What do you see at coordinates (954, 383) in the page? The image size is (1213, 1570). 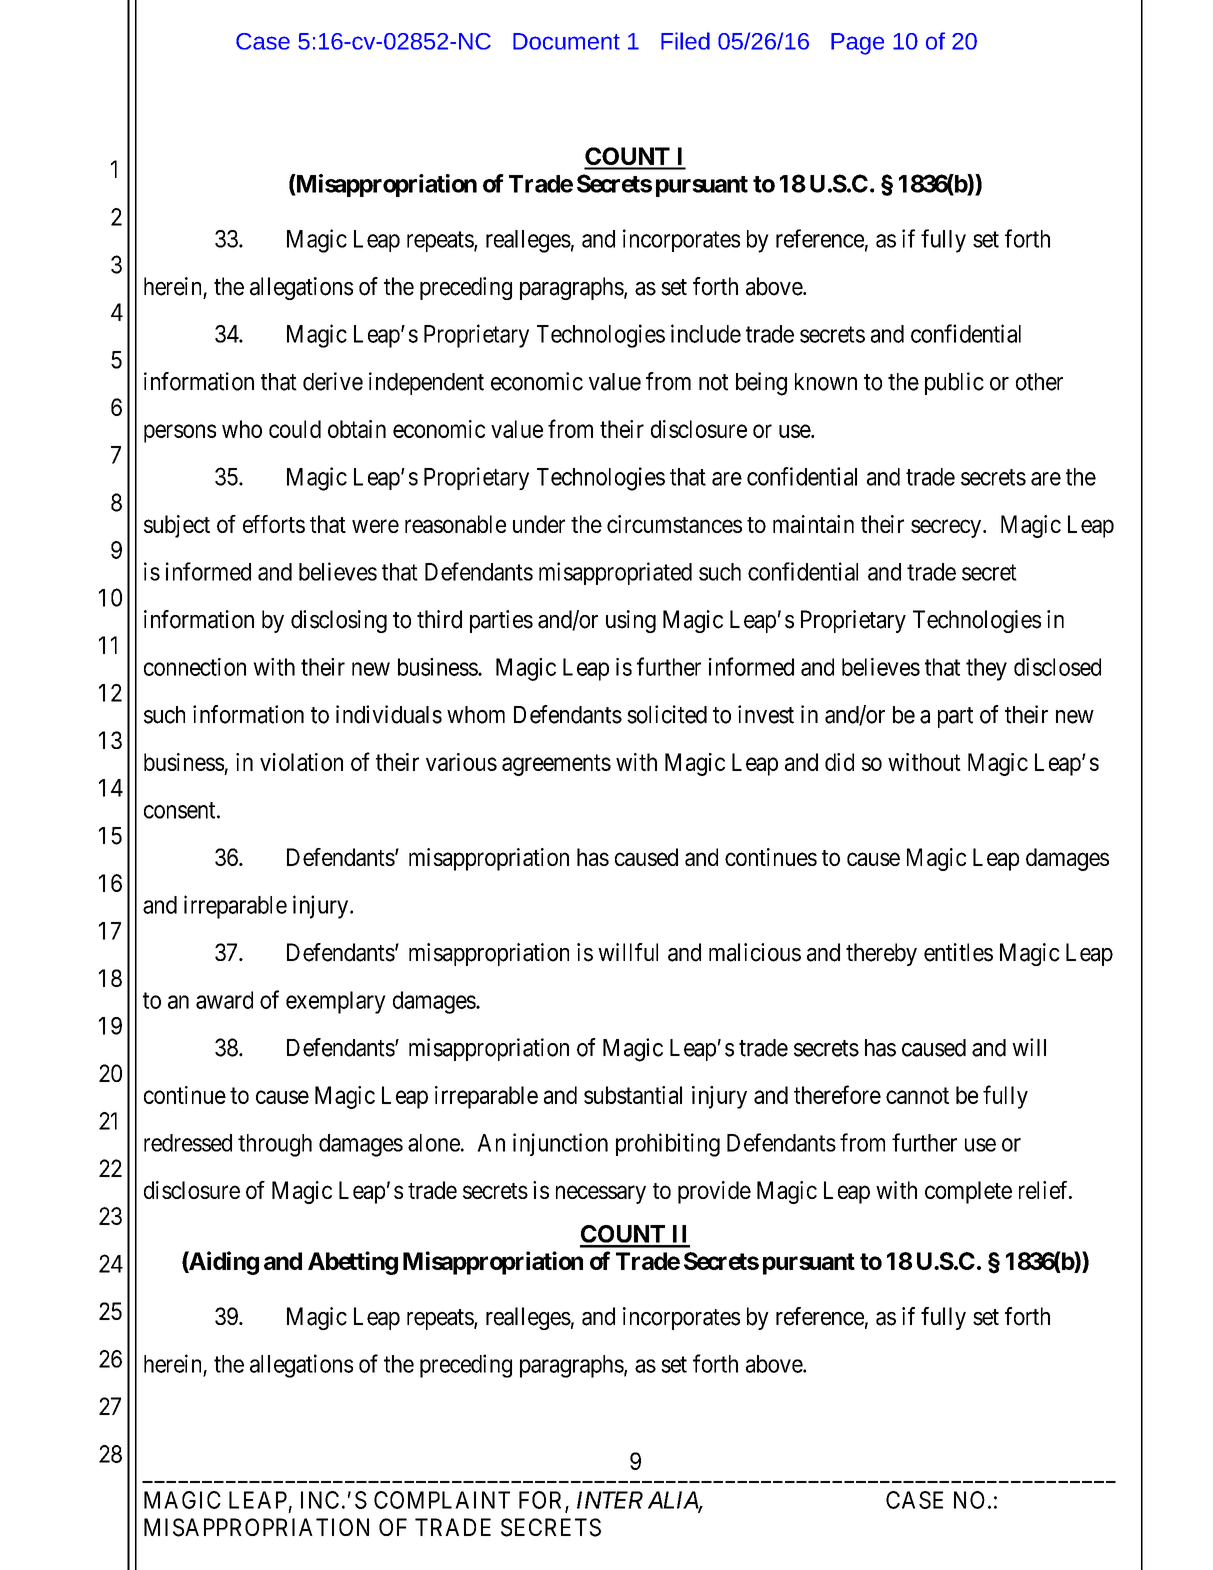 I see `public` at bounding box center [954, 383].
